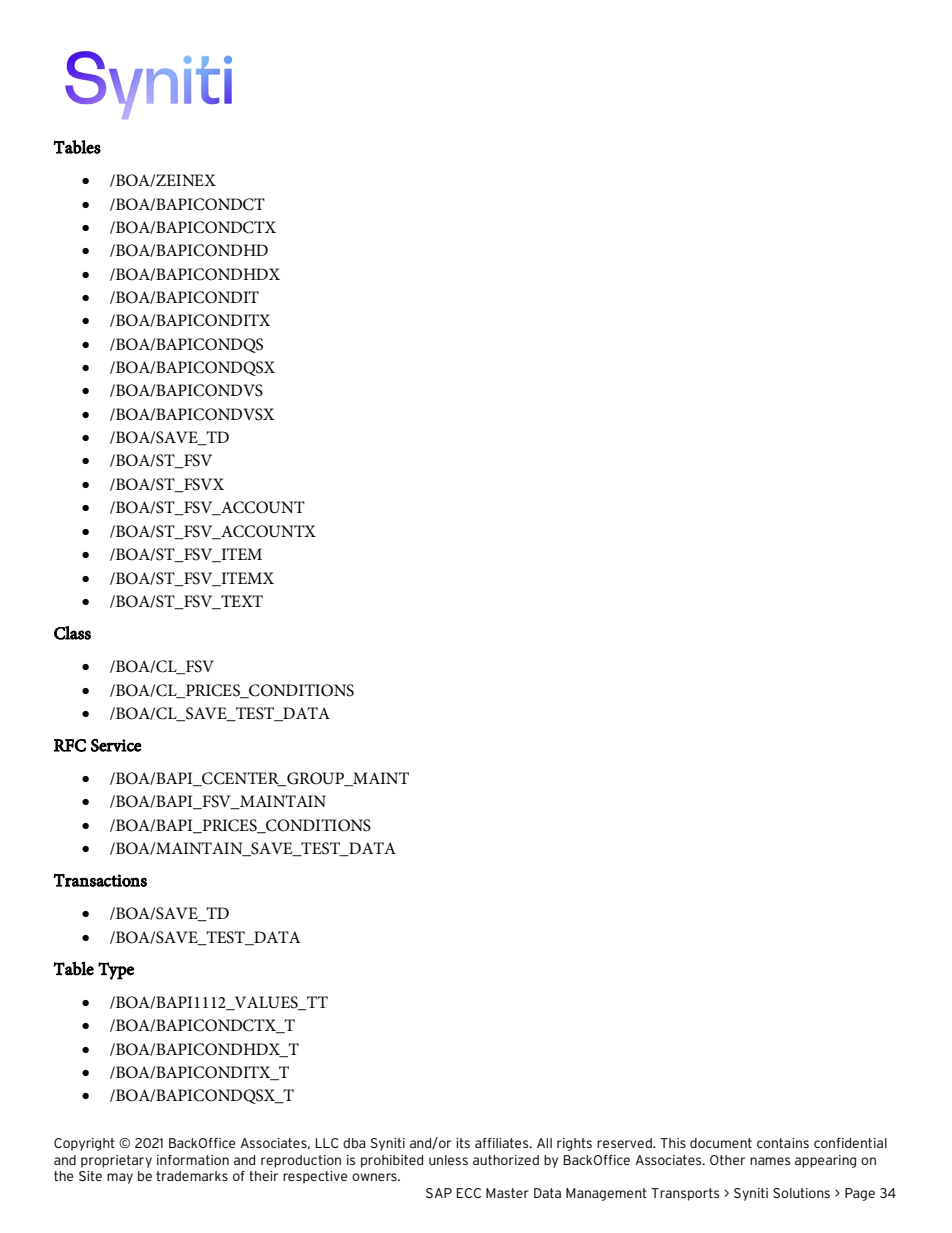 Image resolution: width=952 pixels, height=1233 pixels. I want to click on ECC, so click(469, 1193).
